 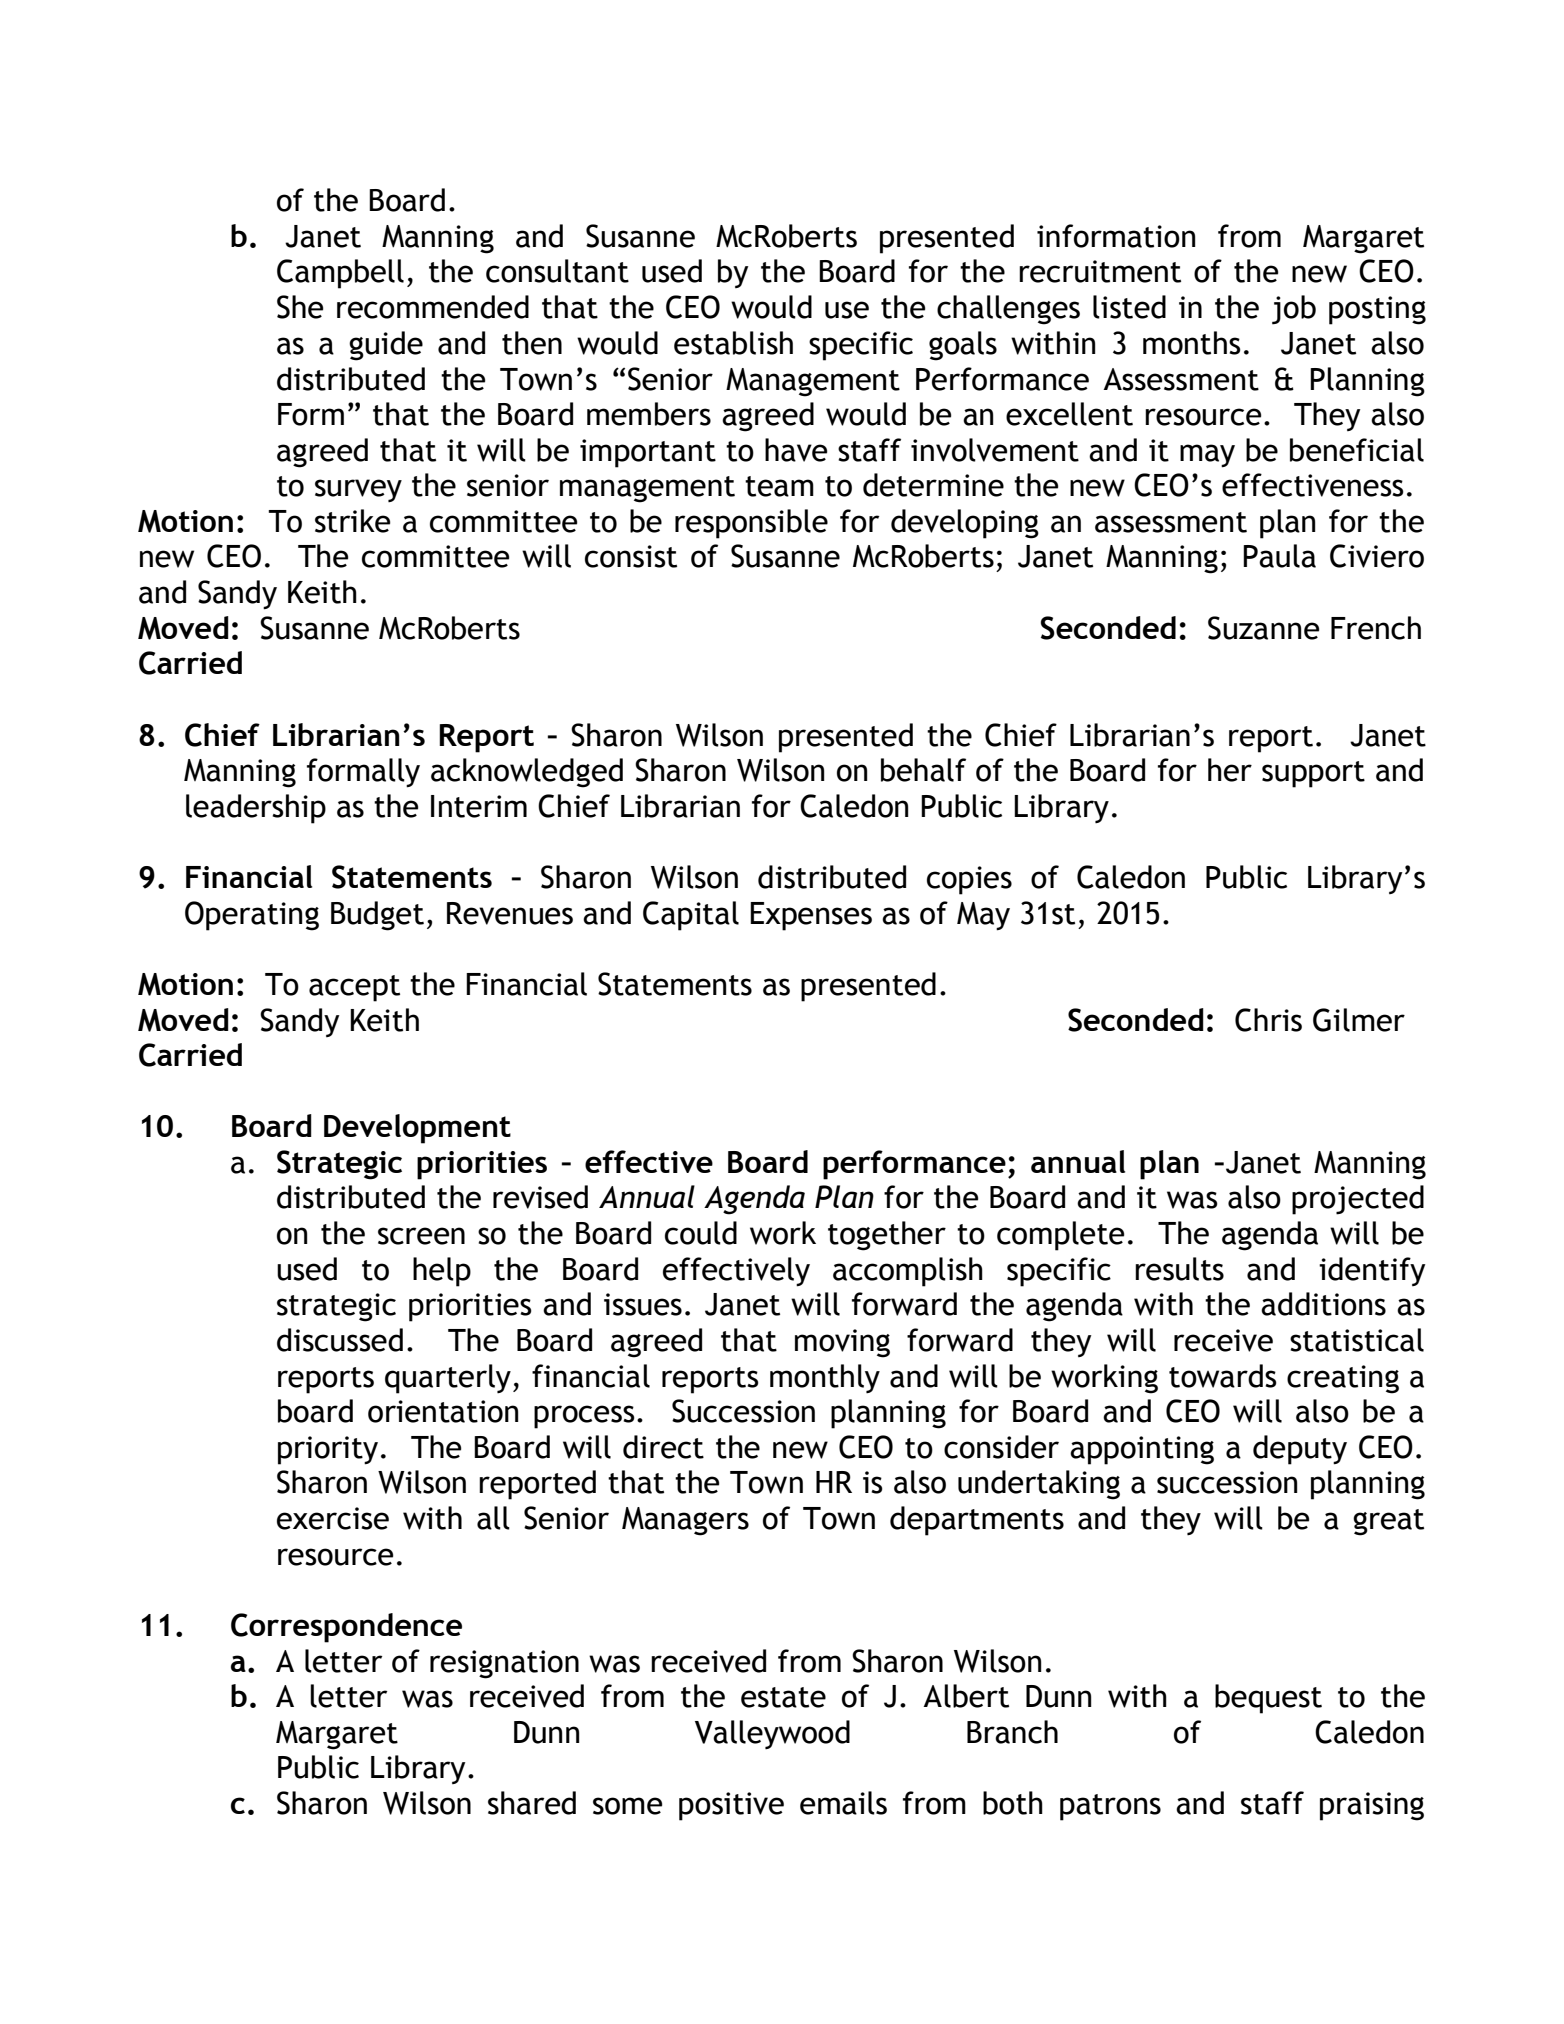 What do you see at coordinates (1268, 1020) in the screenshot?
I see `Chris` at bounding box center [1268, 1020].
